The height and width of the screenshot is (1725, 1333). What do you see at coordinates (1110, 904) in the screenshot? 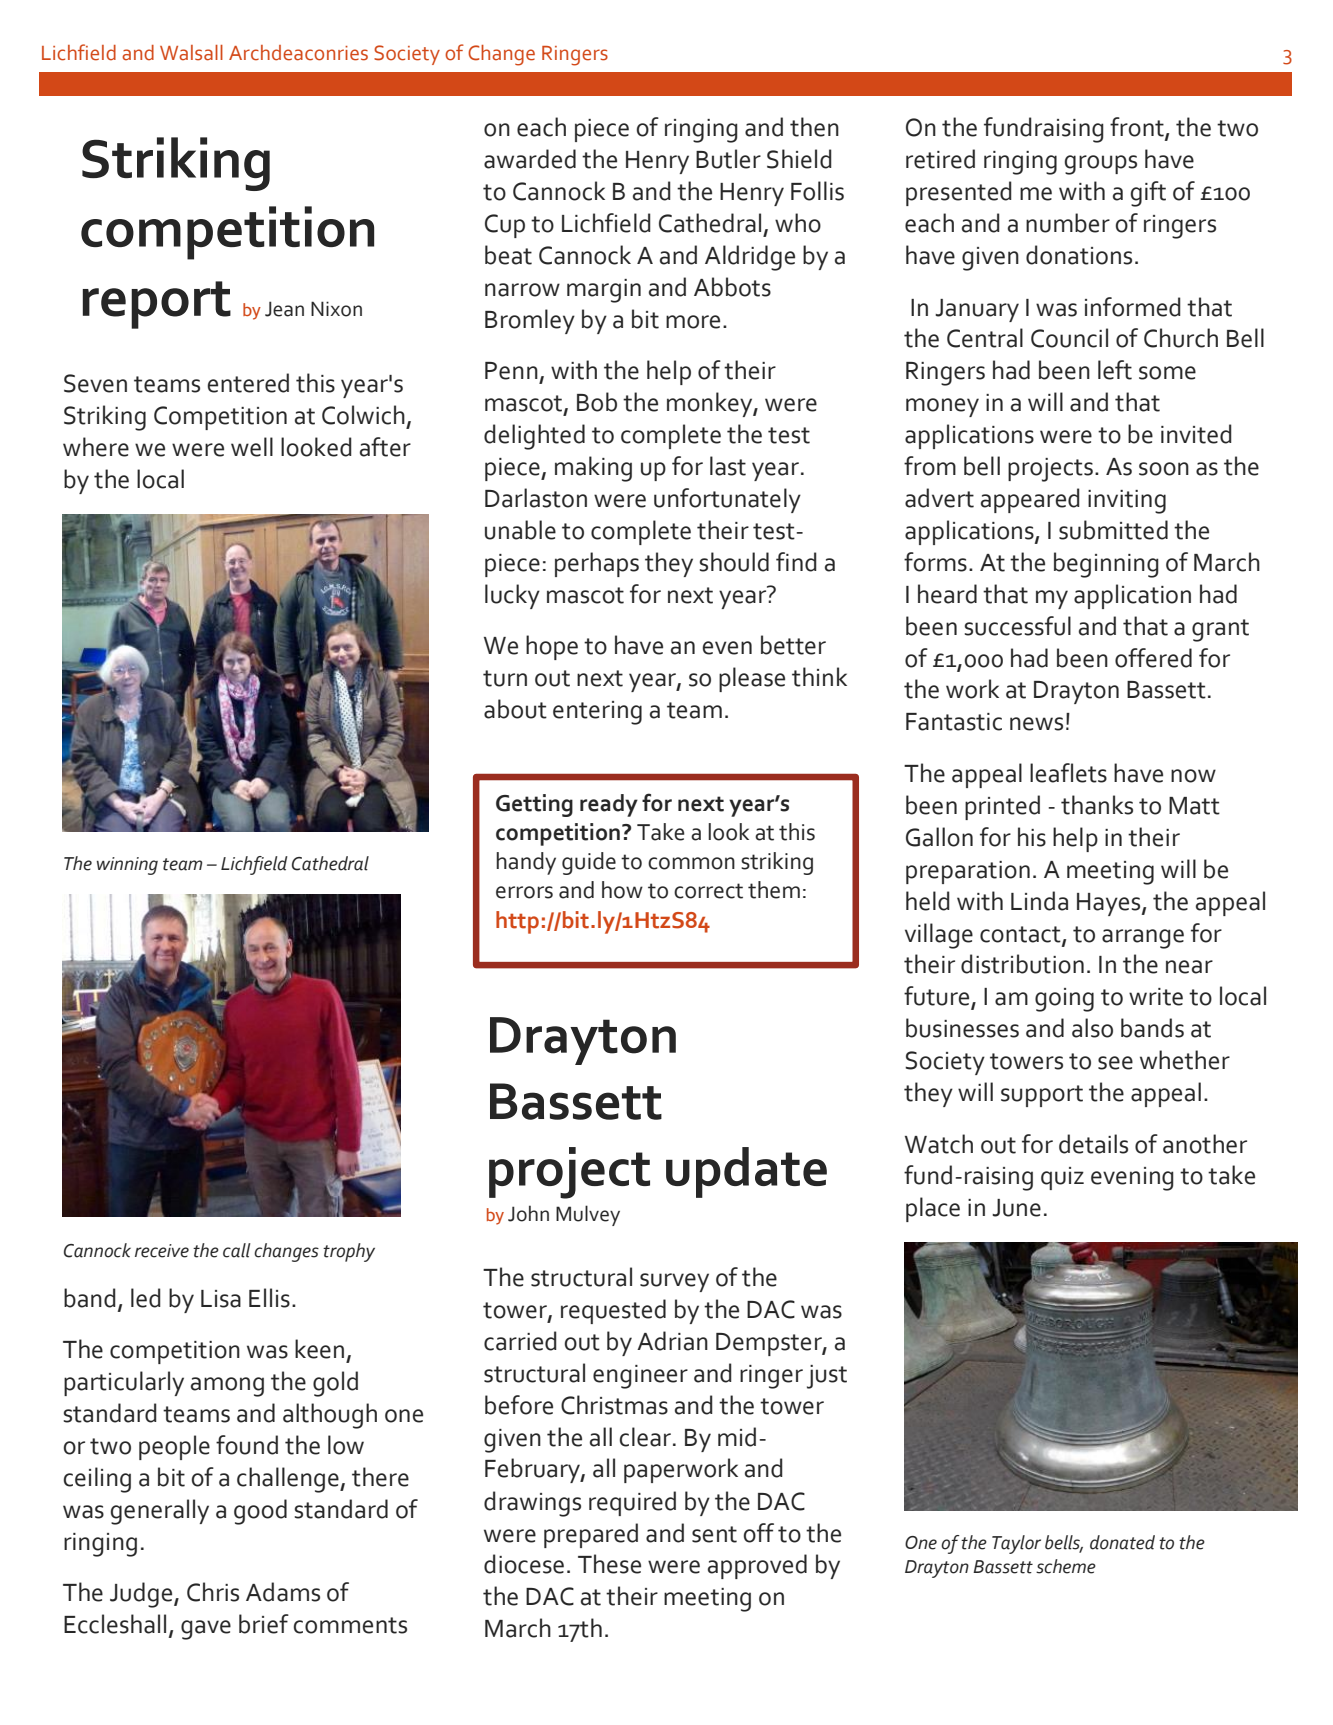
I see `Hayes` at bounding box center [1110, 904].
